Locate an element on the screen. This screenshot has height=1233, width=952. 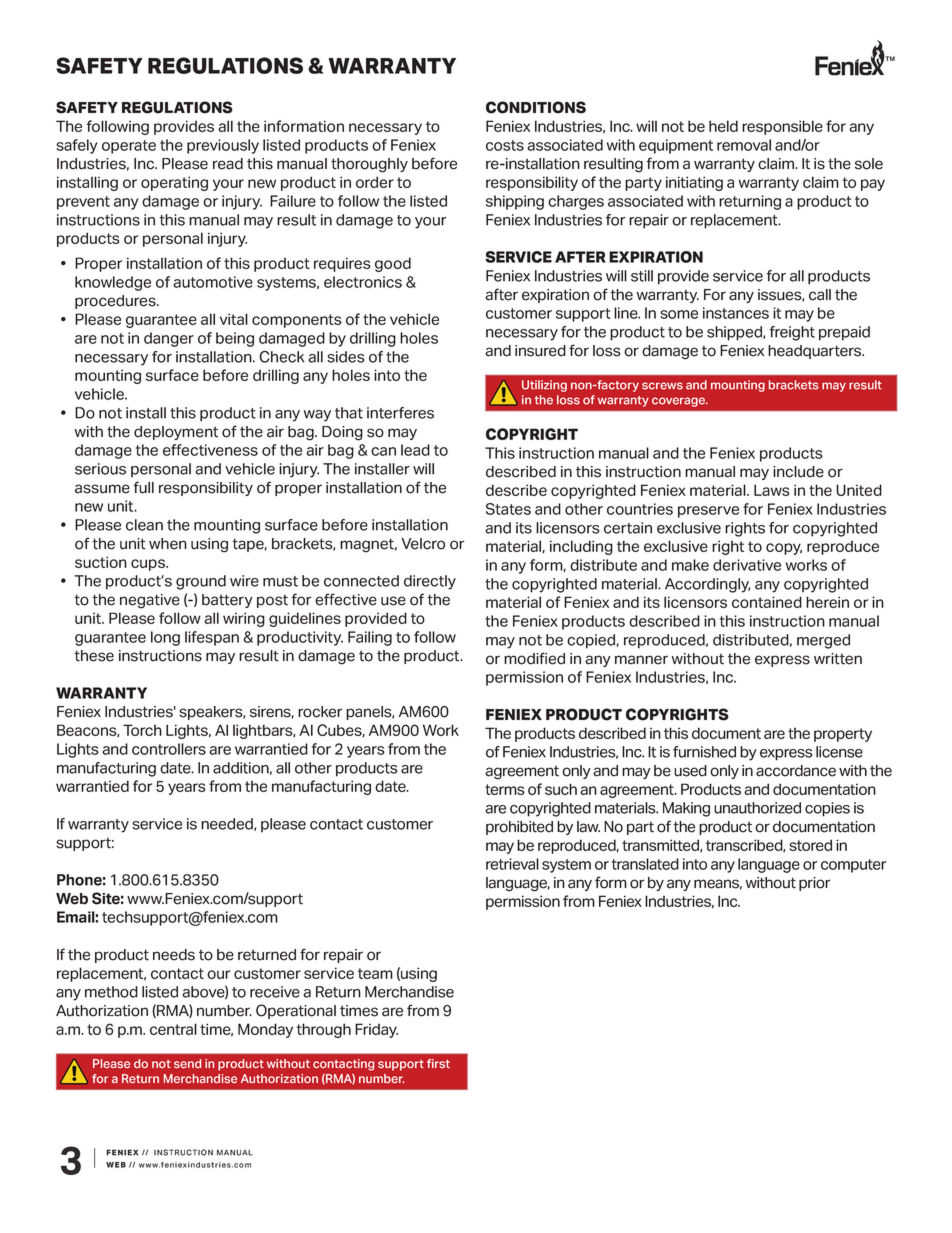
danger is located at coordinates (169, 339).
